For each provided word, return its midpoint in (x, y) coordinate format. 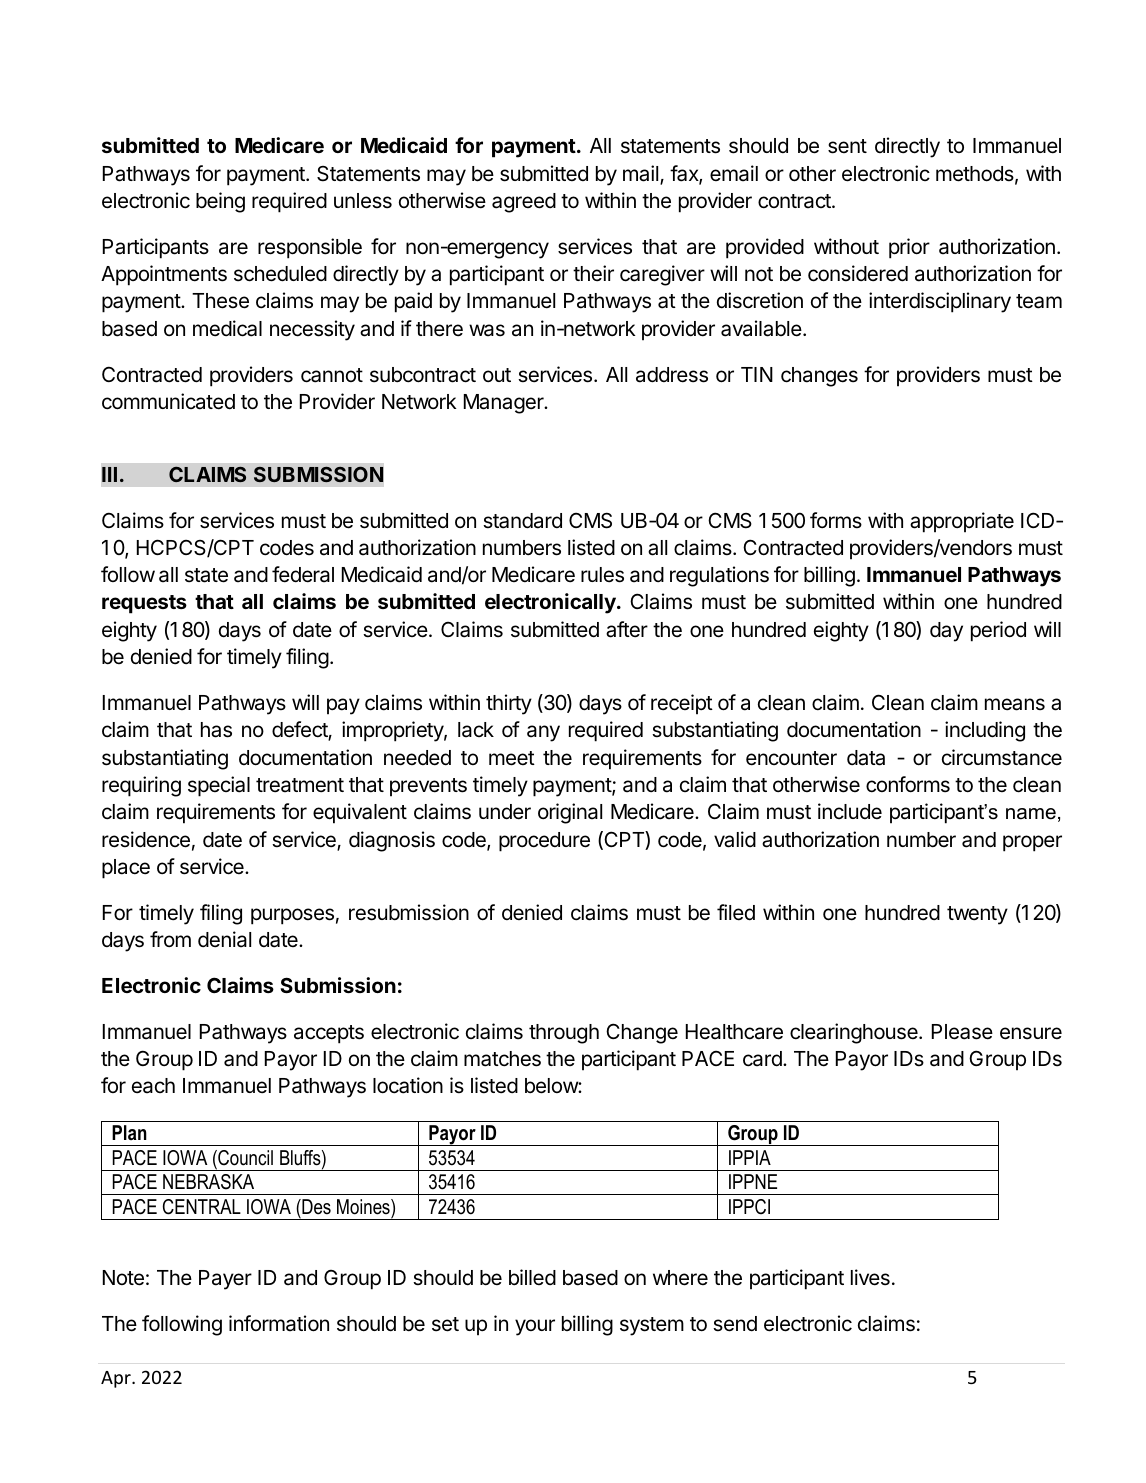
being (220, 202)
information (279, 1323)
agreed (524, 203)
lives (870, 1277)
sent (847, 146)
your (535, 1327)
